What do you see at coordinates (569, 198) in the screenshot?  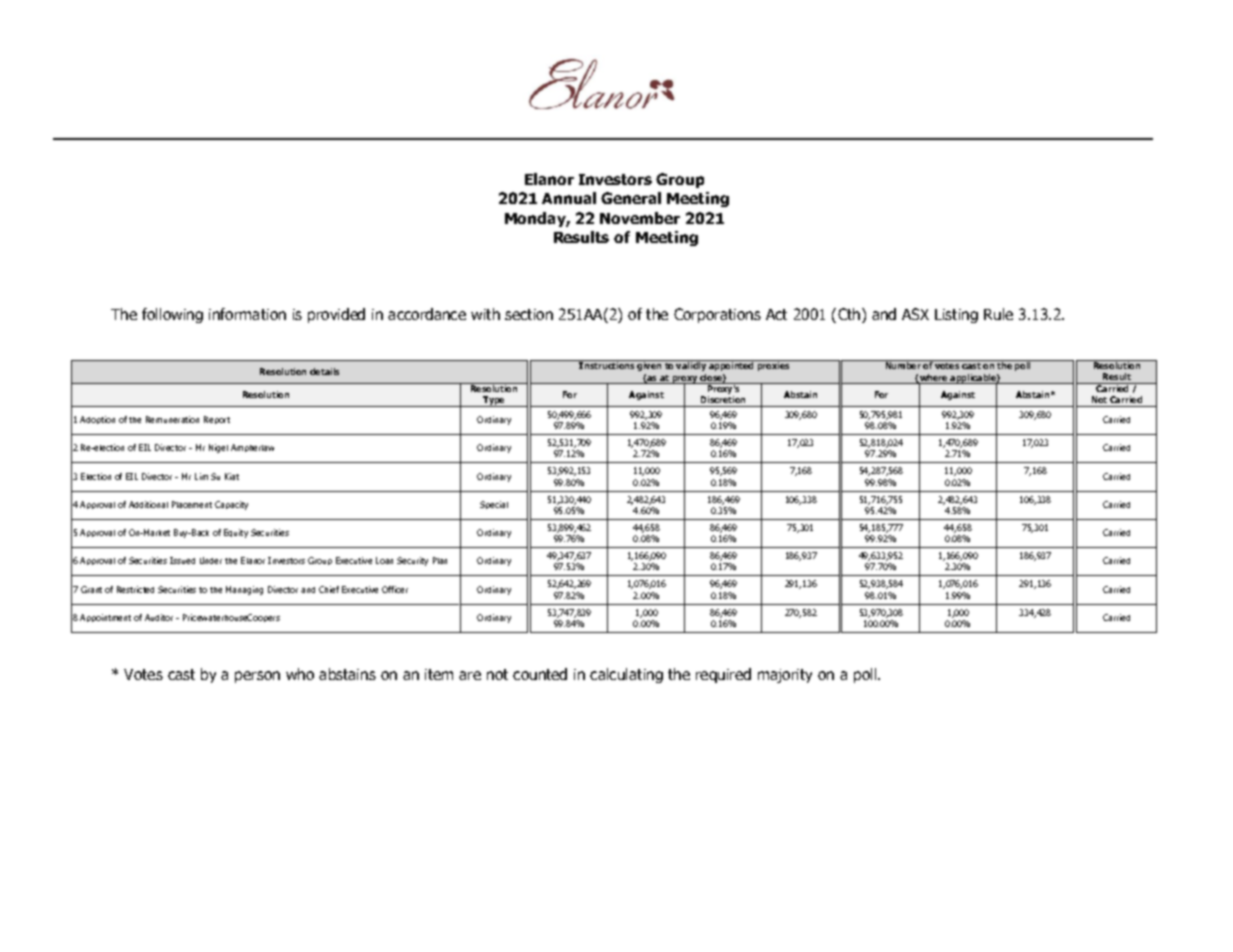 I see `Annual` at bounding box center [569, 198].
